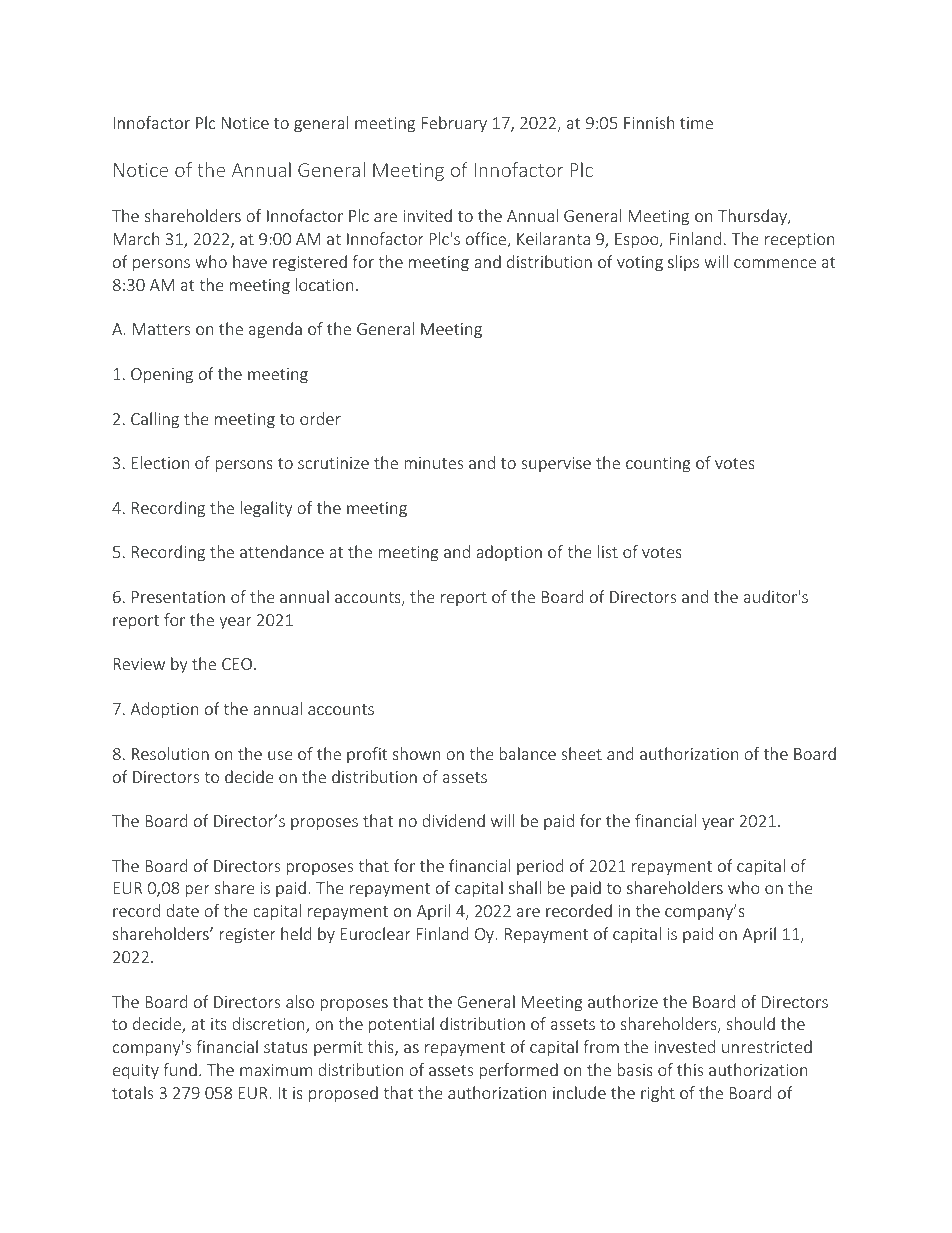 The height and width of the screenshot is (1233, 952). I want to click on time, so click(696, 123).
